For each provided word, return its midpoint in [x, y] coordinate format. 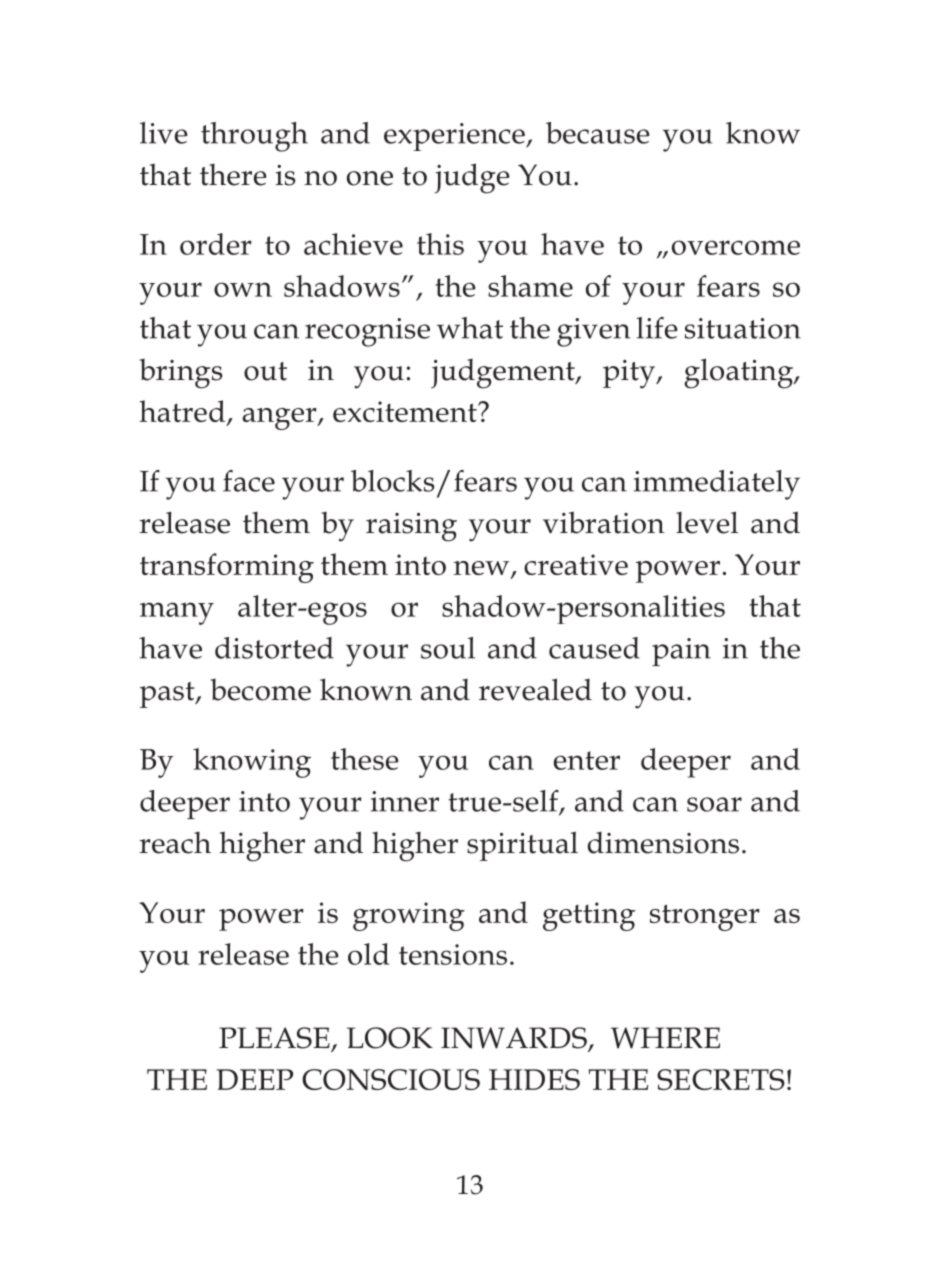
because [598, 133]
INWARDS [515, 1039]
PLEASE [275, 1039]
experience [455, 137]
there [233, 175]
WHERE [665, 1038]
